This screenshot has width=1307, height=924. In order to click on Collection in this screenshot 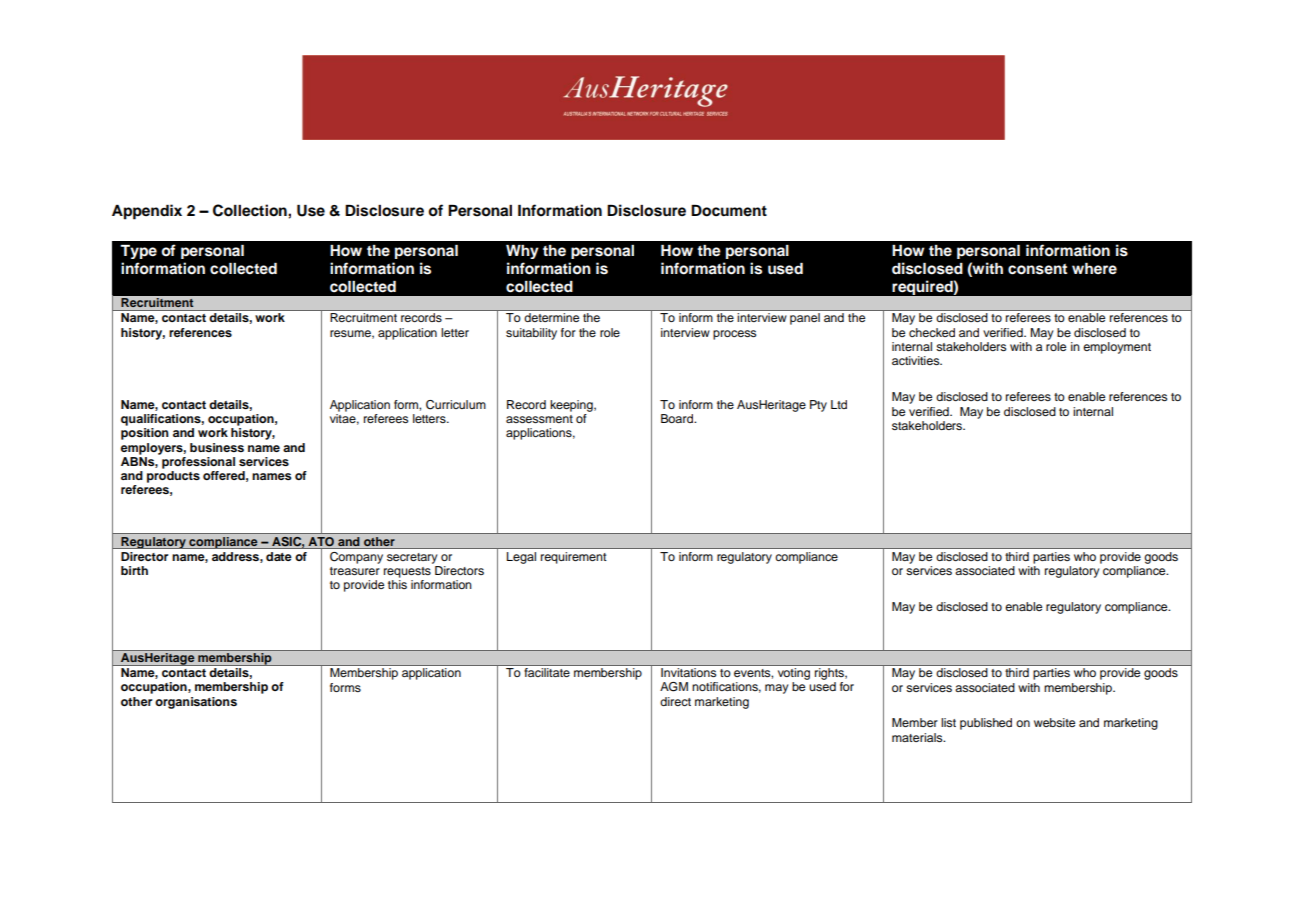, I will do `click(251, 210)`.
